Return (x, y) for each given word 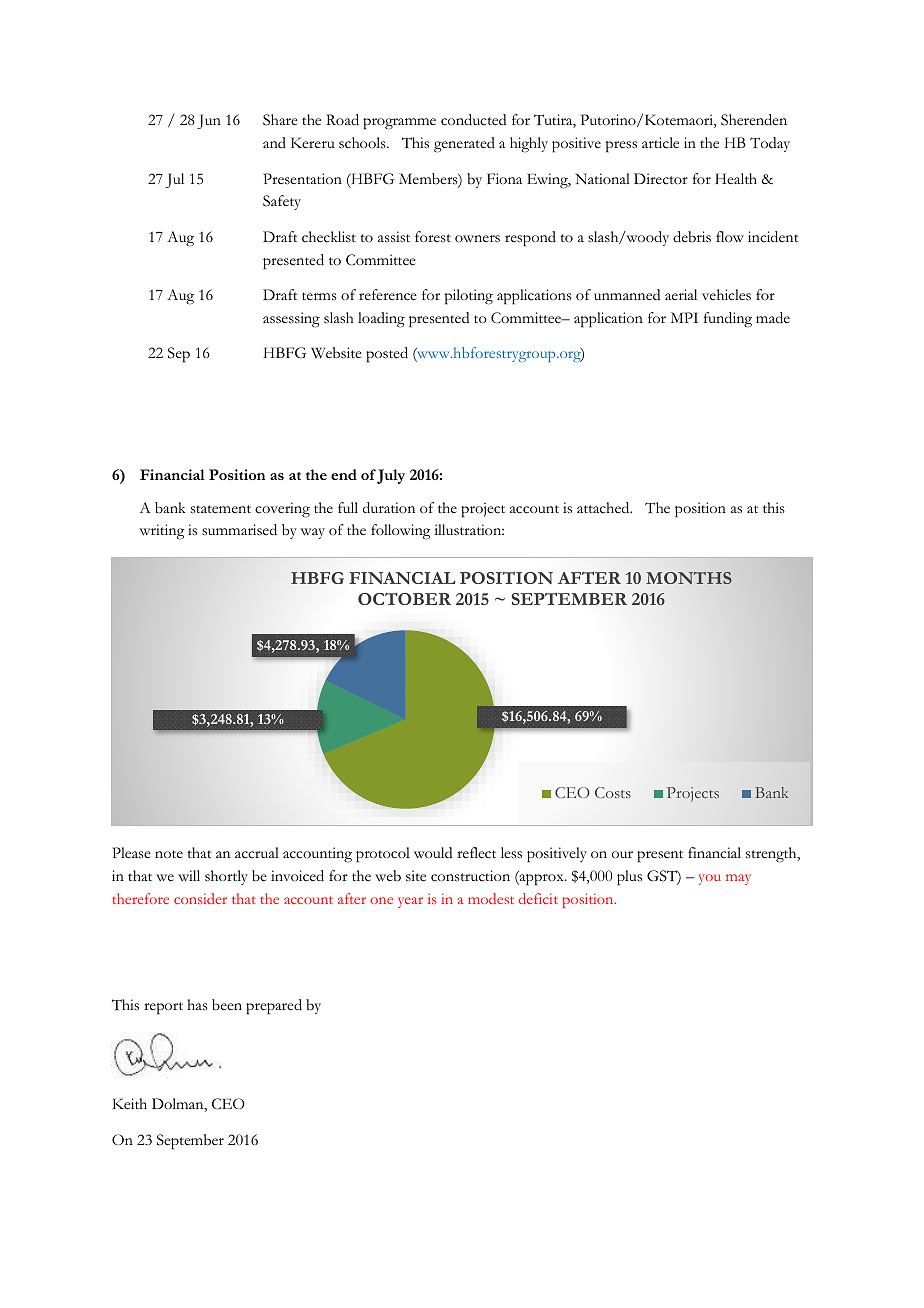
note (169, 854)
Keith (130, 1103)
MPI (684, 317)
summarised (239, 530)
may (738, 879)
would (433, 853)
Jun (209, 121)
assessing (291, 320)
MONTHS (689, 578)
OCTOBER (404, 599)
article (660, 143)
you (710, 879)
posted (387, 355)
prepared (274, 1007)
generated (464, 145)
